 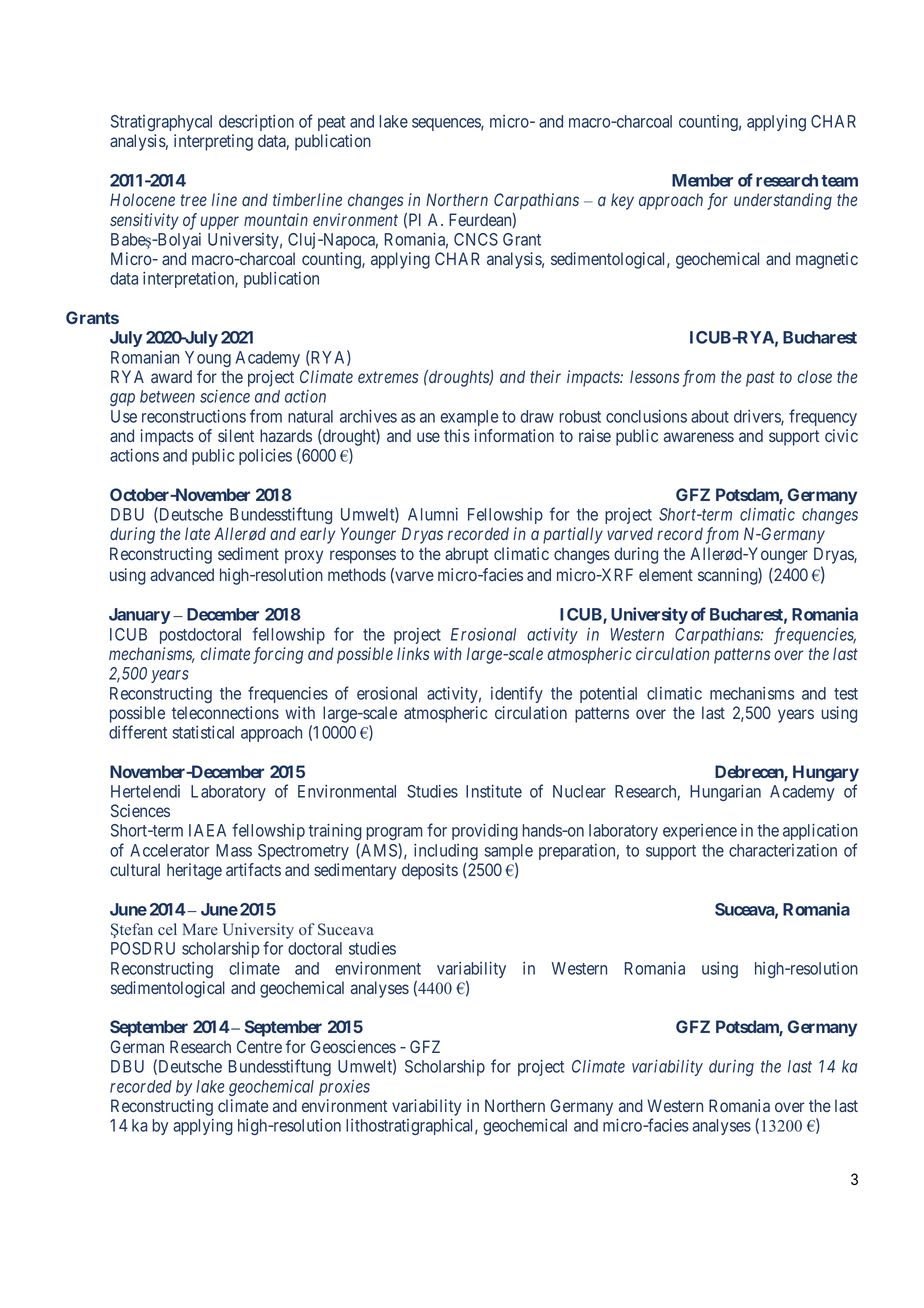 I want to click on Member, so click(x=702, y=180).
